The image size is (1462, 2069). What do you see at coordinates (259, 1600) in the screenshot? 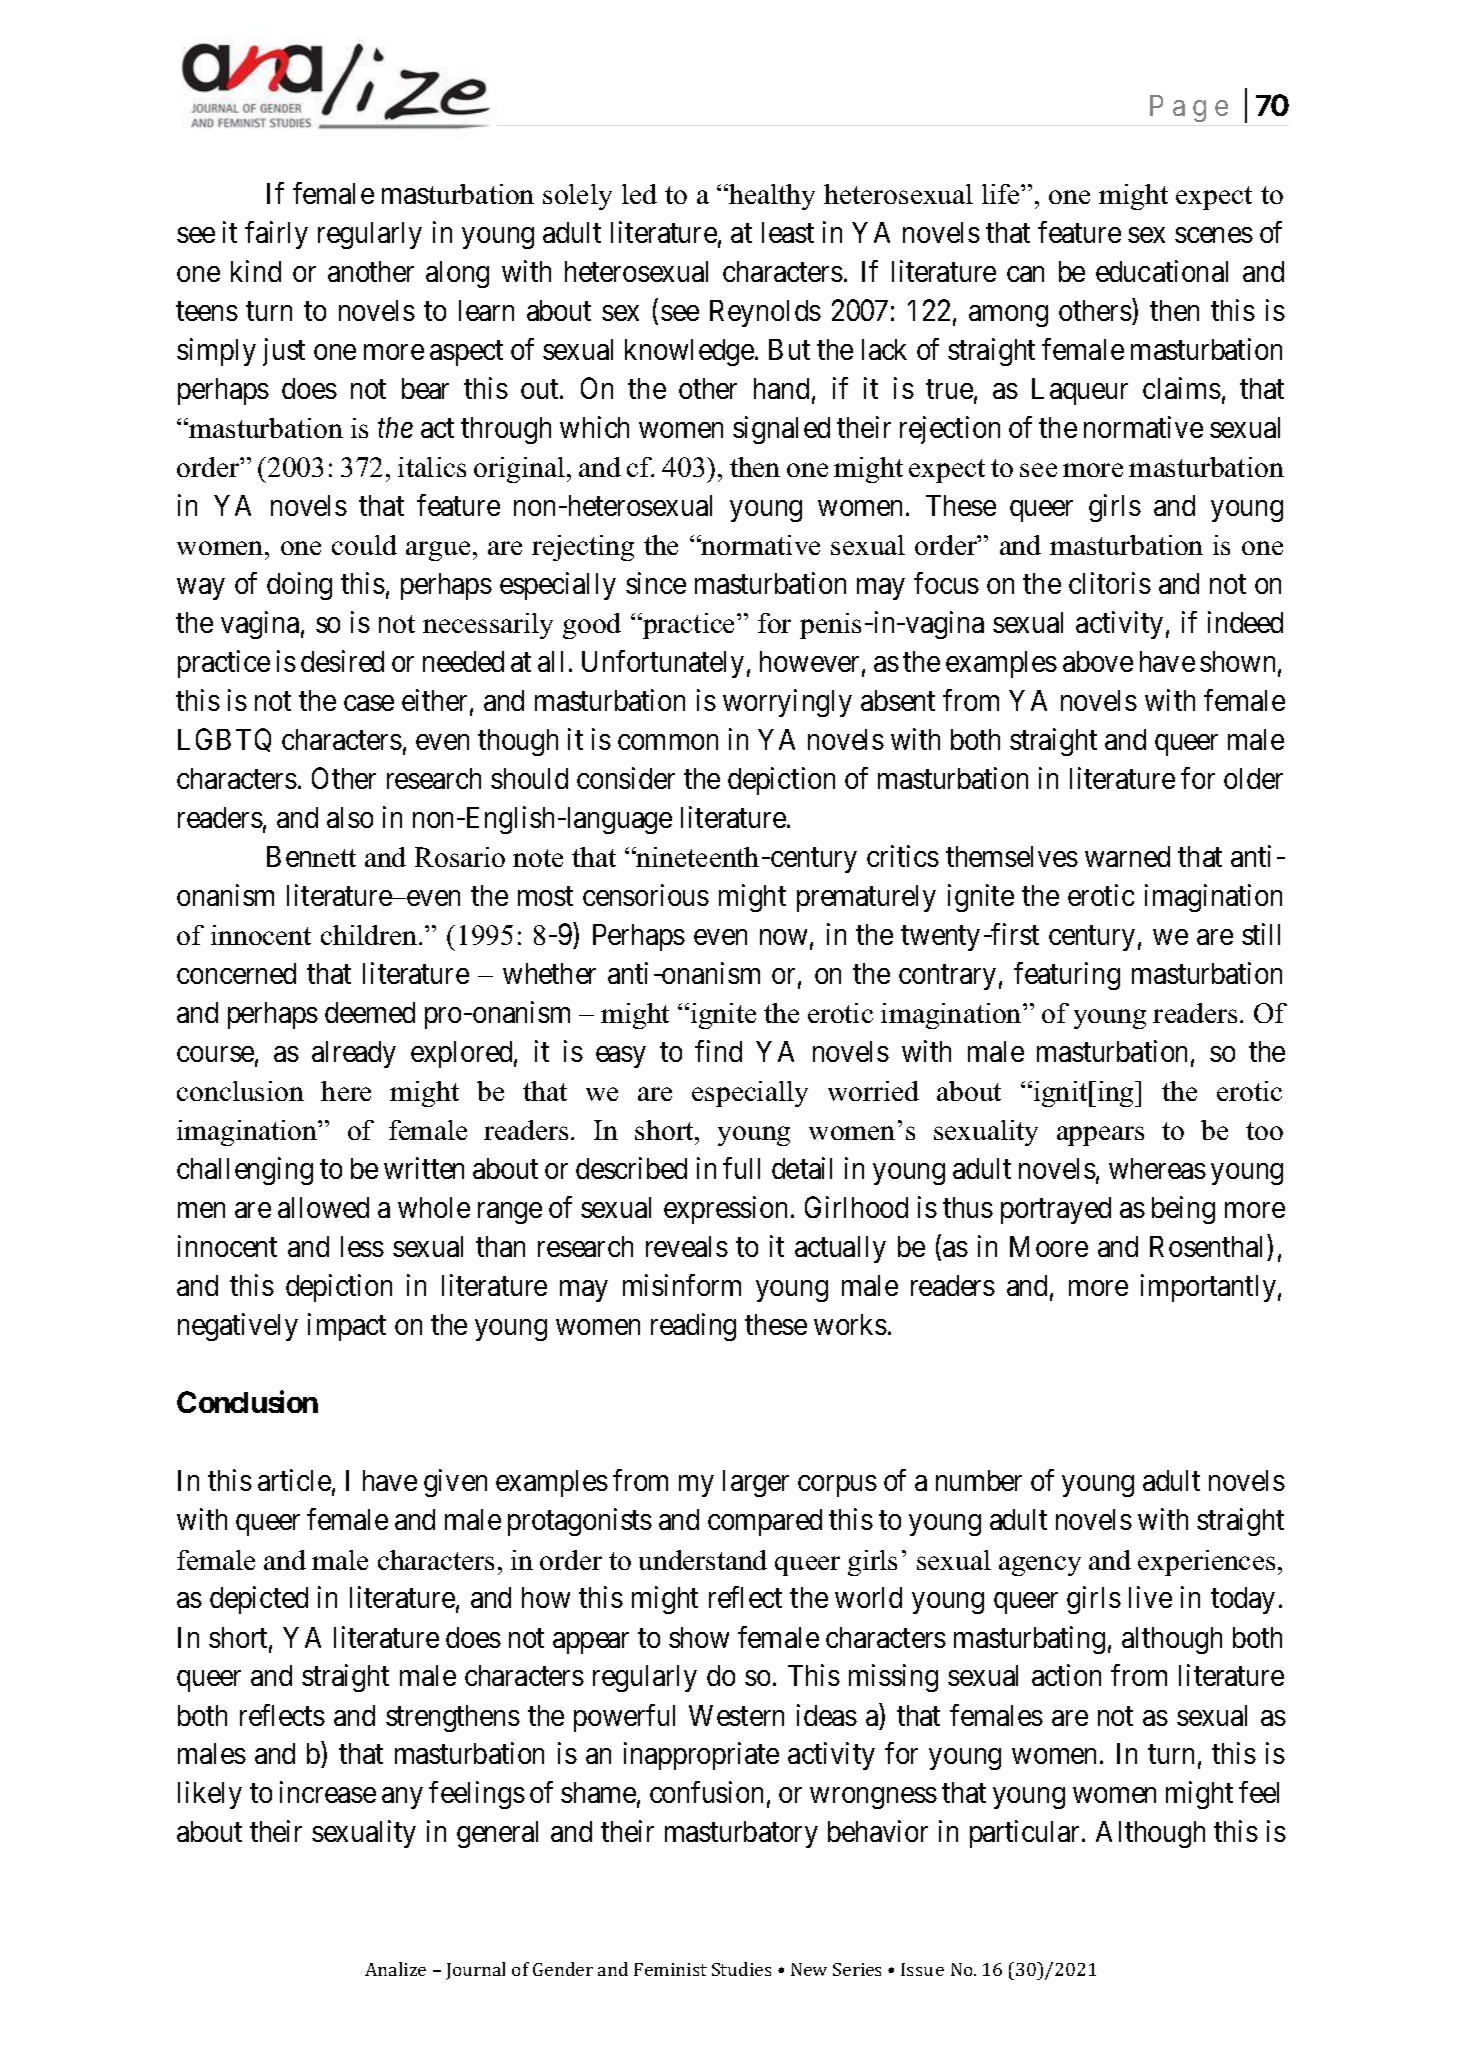
I see `depicted` at bounding box center [259, 1600].
